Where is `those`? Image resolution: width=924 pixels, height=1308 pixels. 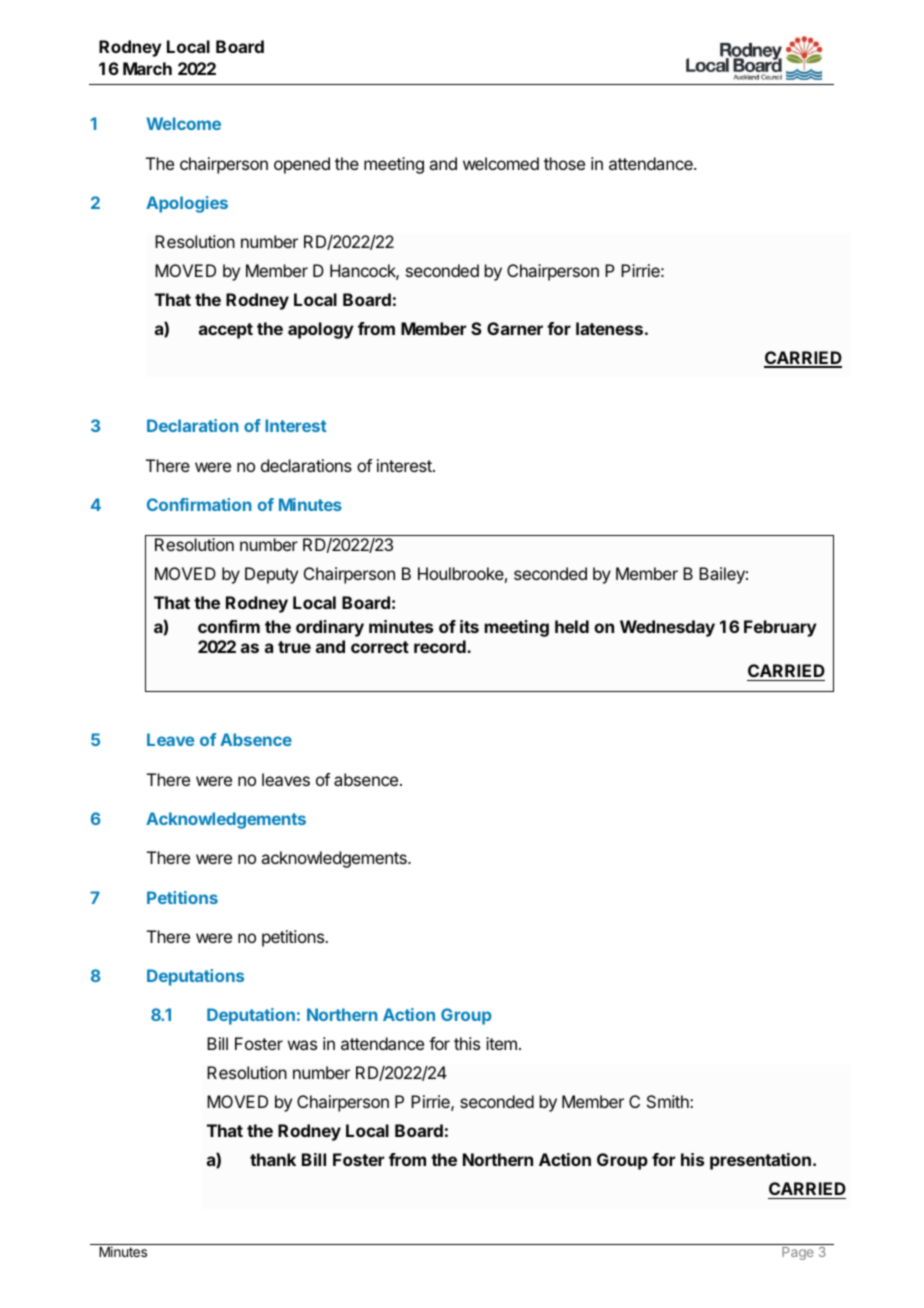 those is located at coordinates (564, 163).
